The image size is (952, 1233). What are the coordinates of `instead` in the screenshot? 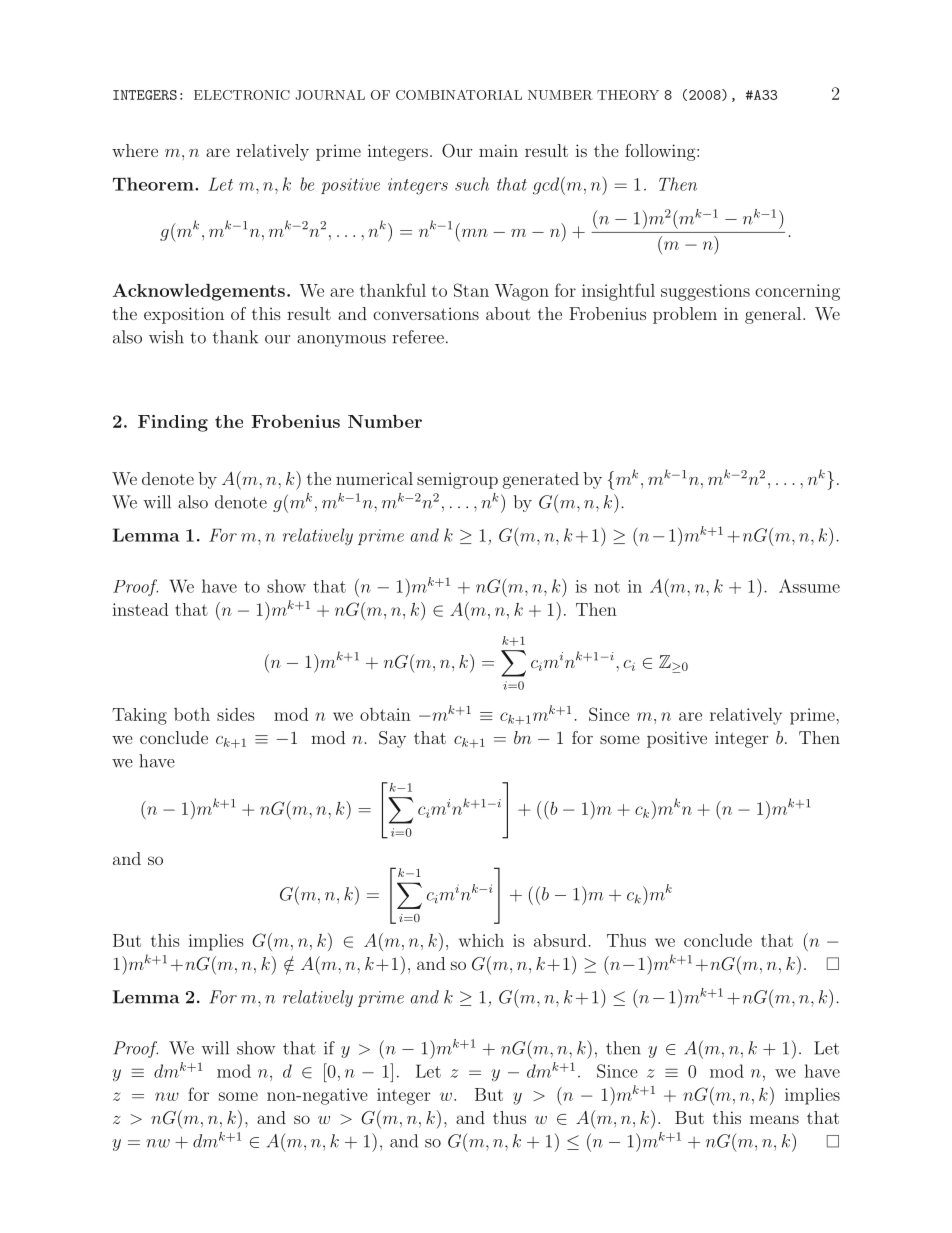 It's located at (140, 609).
